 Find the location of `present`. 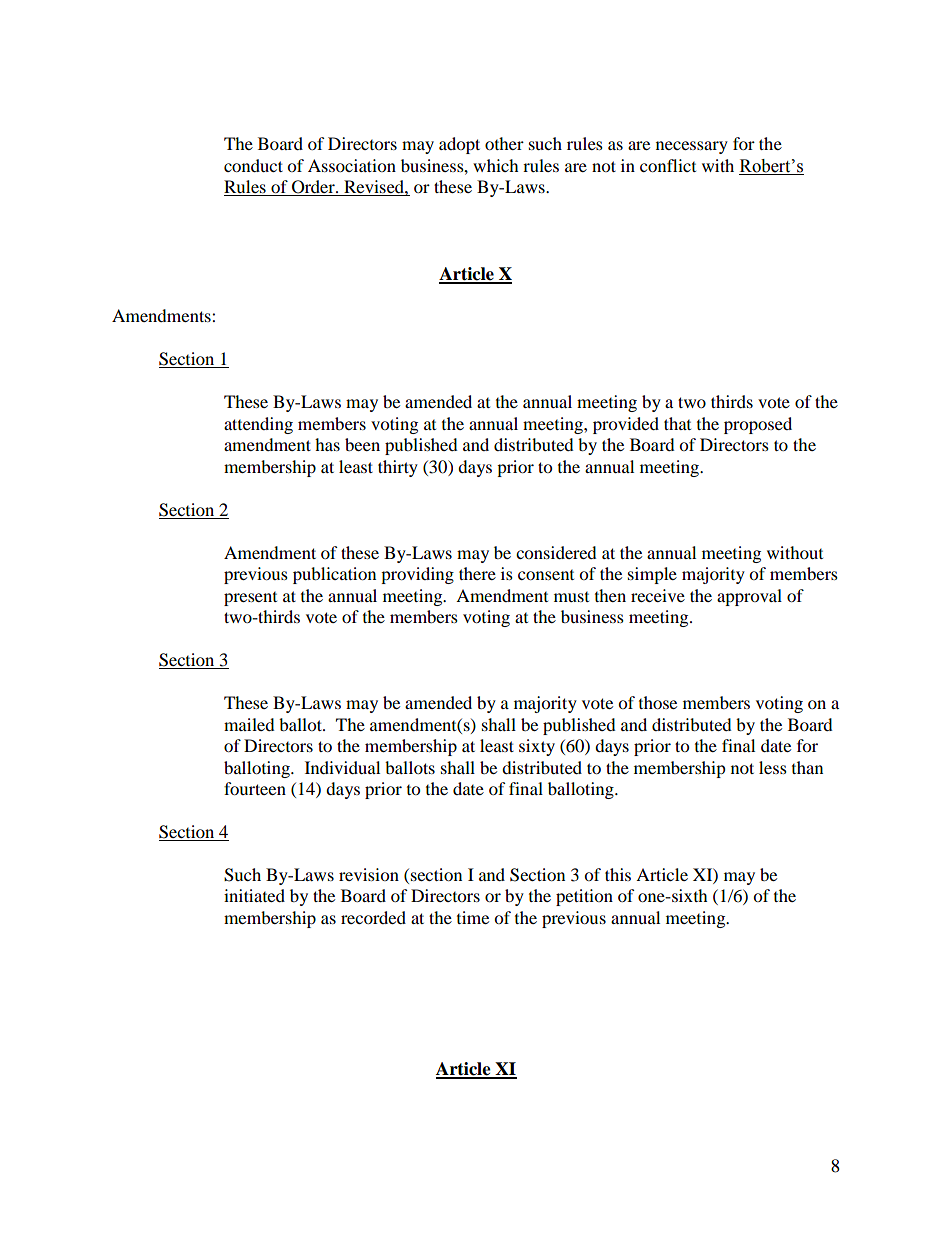

present is located at coordinates (250, 599).
